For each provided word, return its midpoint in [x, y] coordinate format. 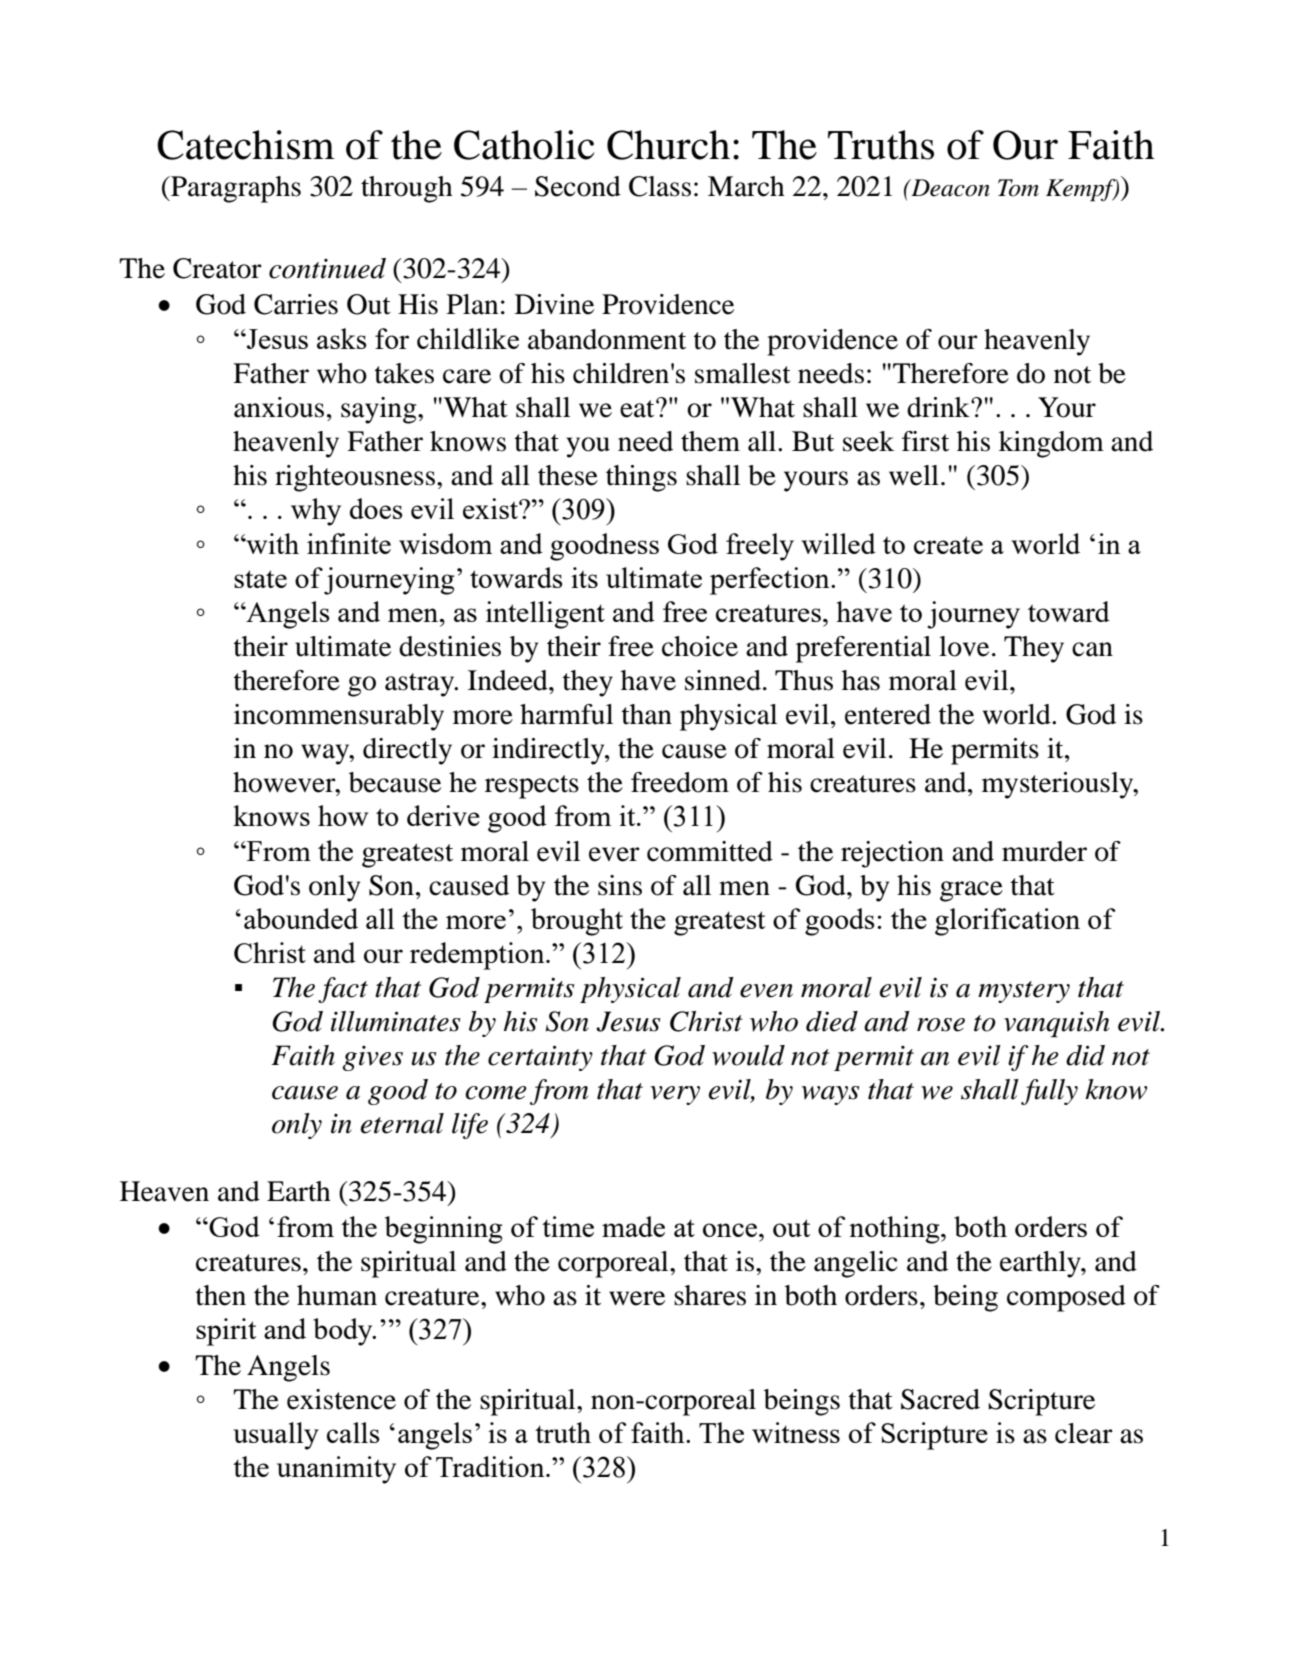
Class [660, 186]
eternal [402, 1123]
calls [353, 1432]
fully [1049, 1092]
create [948, 545]
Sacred [940, 1399]
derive [443, 815]
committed [710, 851]
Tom [1018, 188]
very [675, 1095]
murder [1044, 851]
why [316, 512]
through [407, 189]
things [641, 478]
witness [796, 1432]
